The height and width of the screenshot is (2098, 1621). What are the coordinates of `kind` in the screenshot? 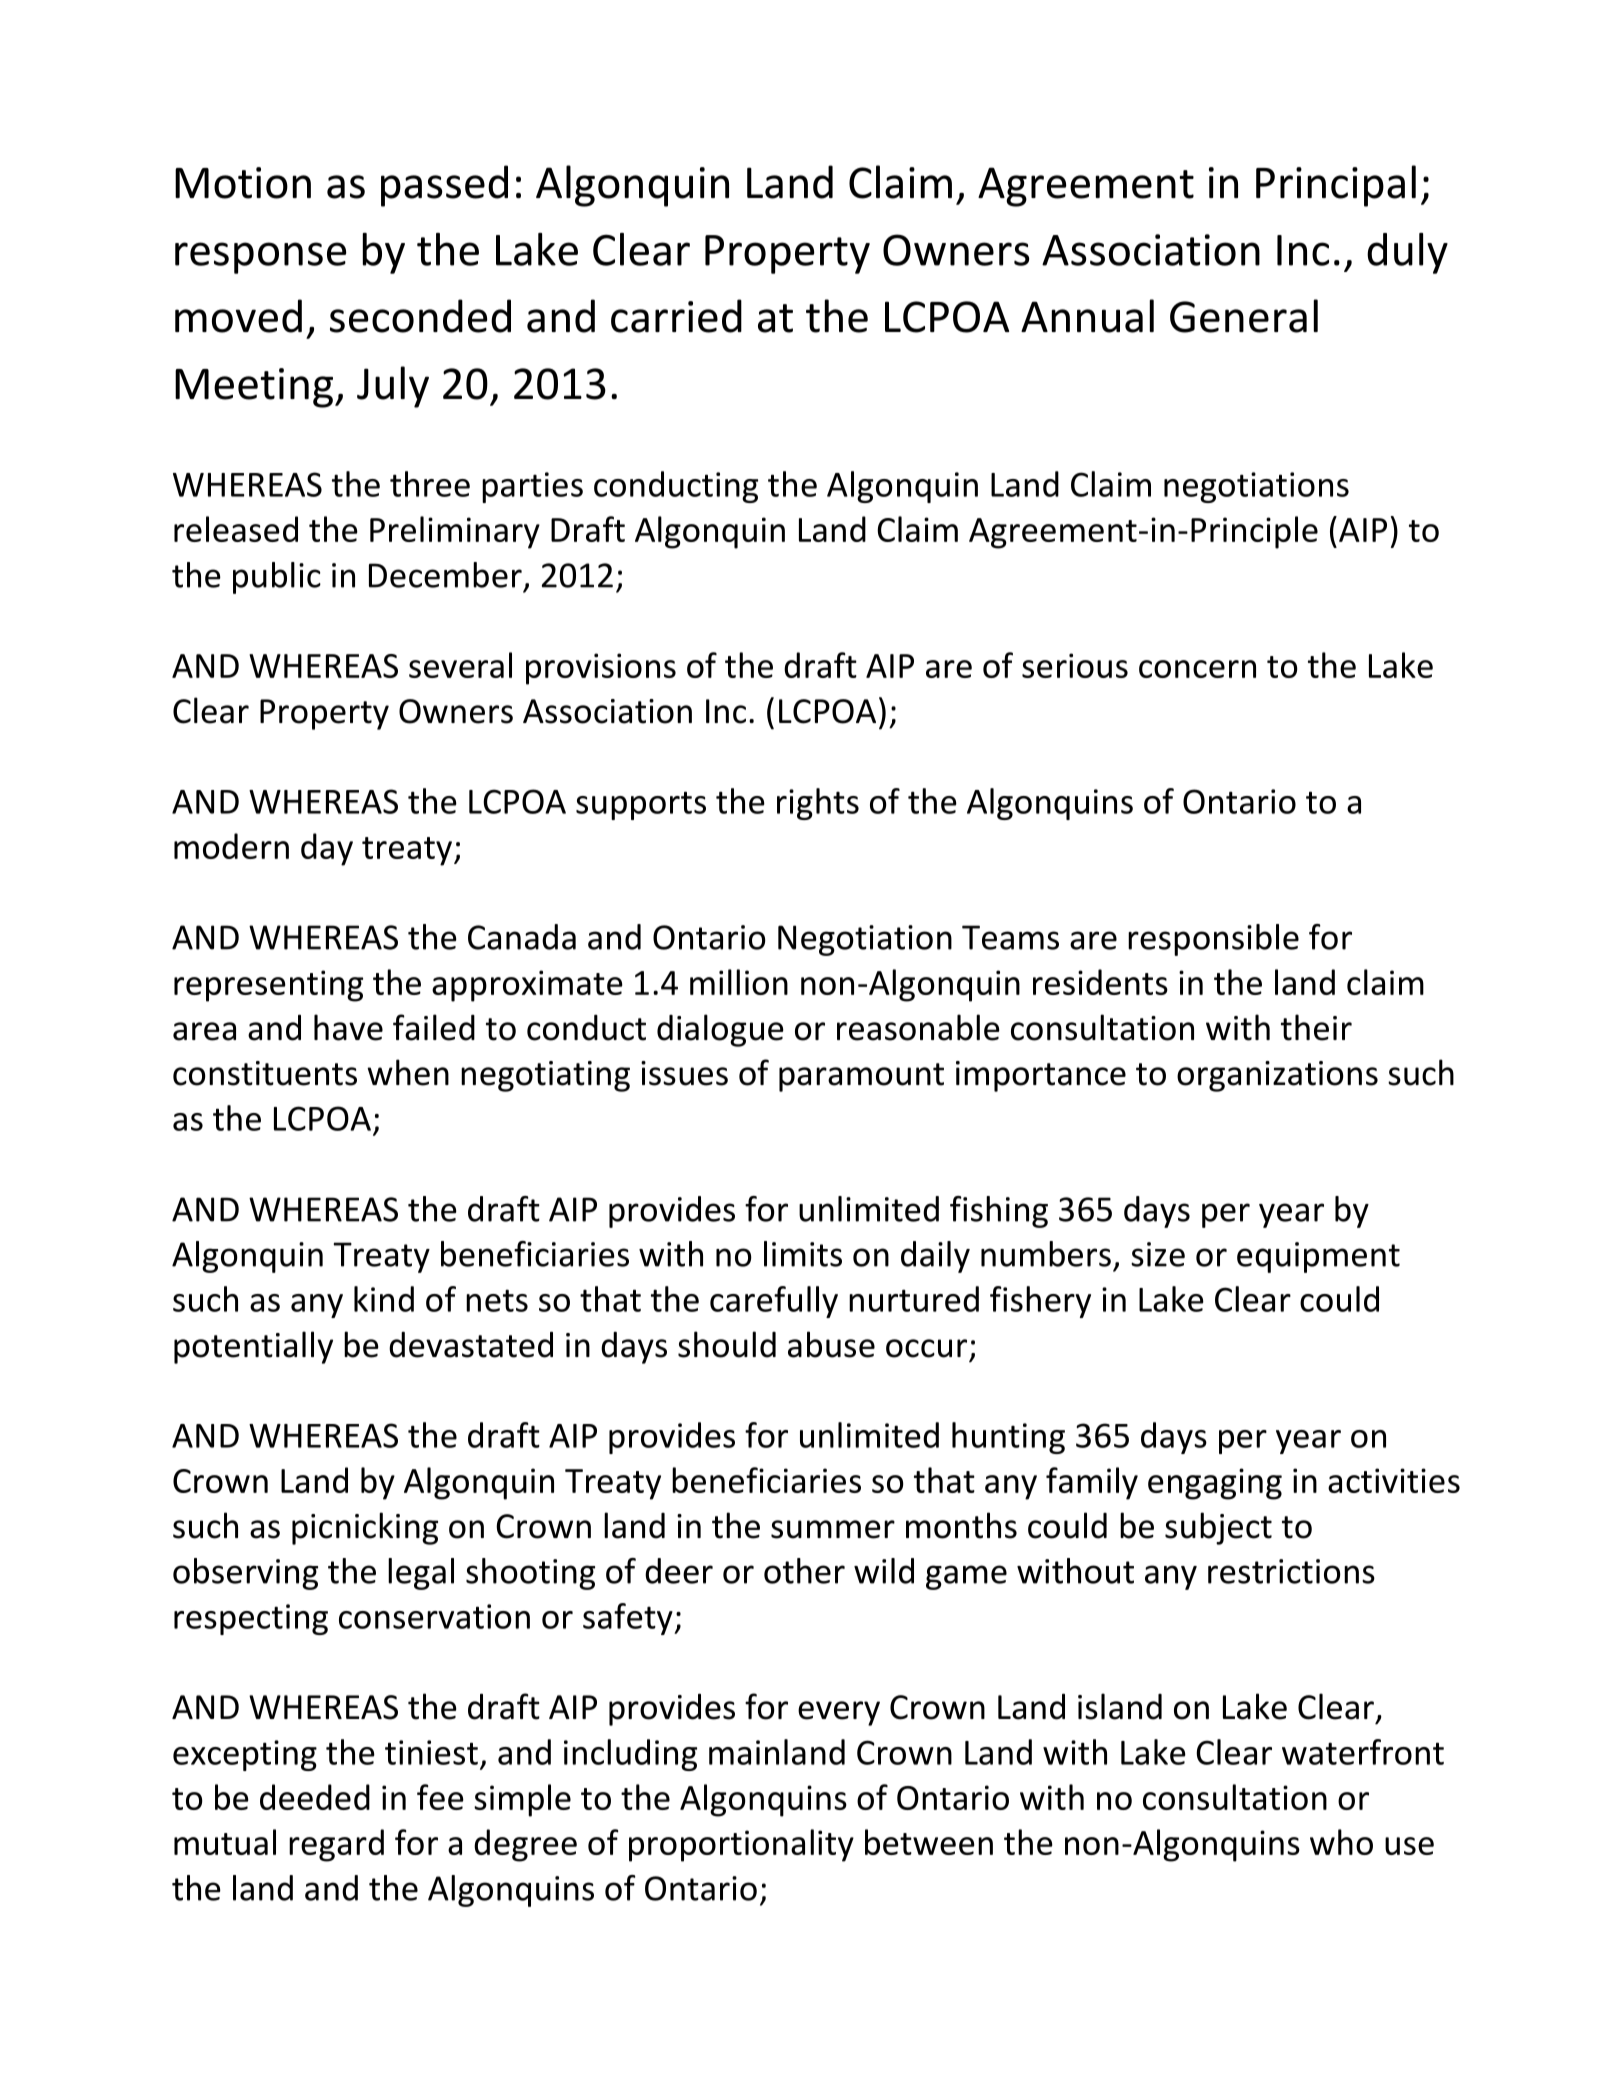 It's located at (384, 1299).
